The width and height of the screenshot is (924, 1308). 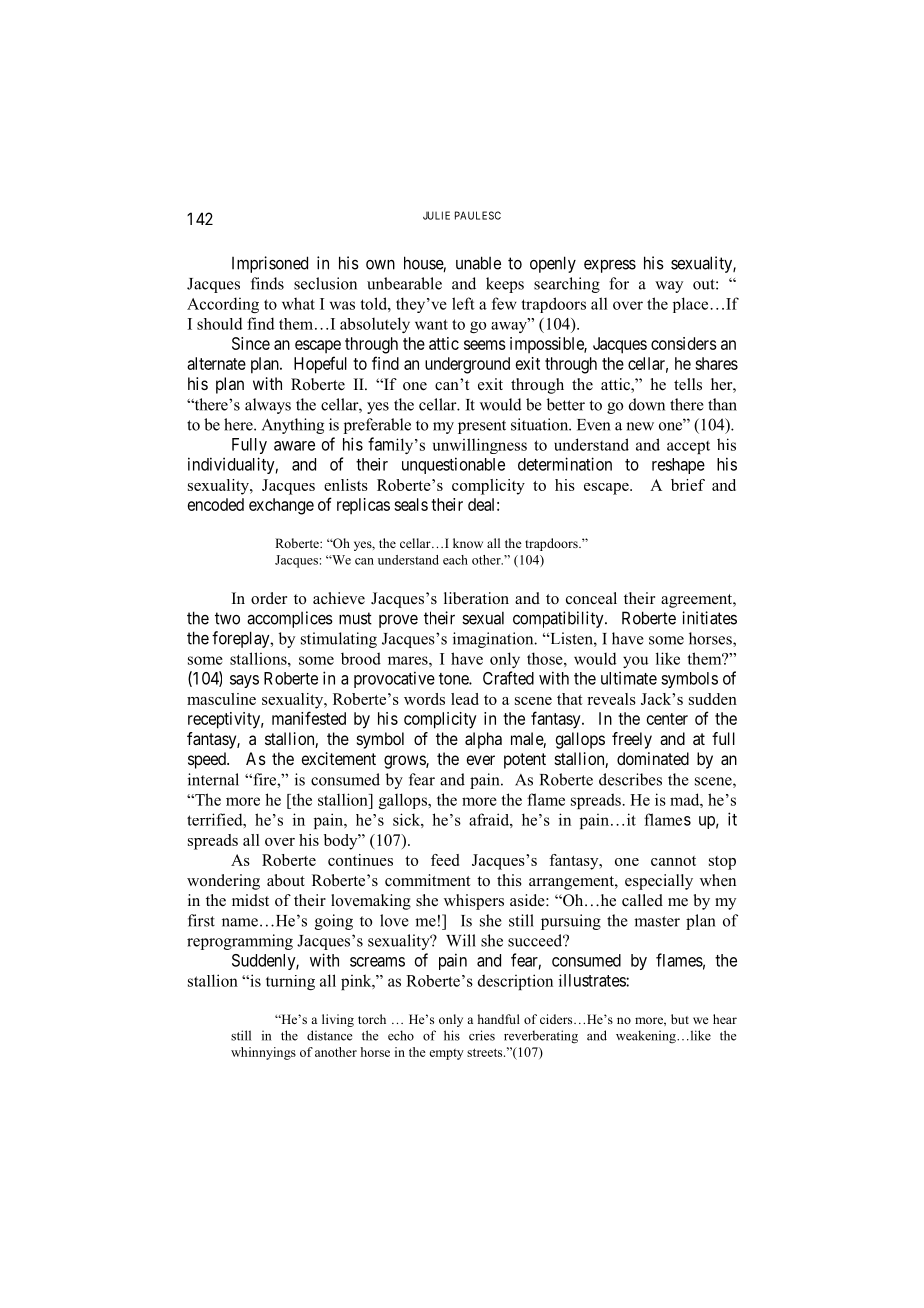 What do you see at coordinates (610, 266) in the screenshot?
I see `express` at bounding box center [610, 266].
